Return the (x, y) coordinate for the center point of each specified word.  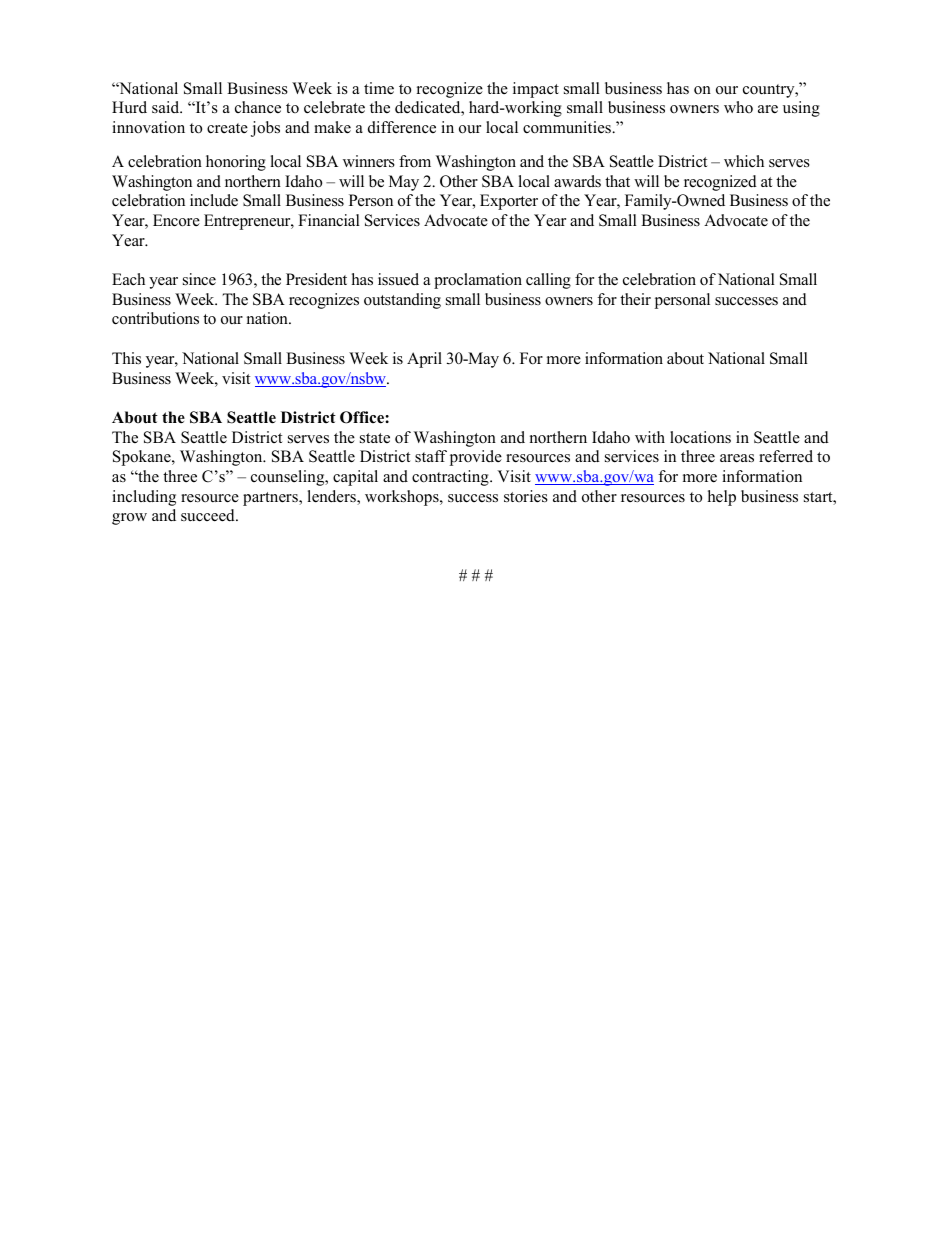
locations (700, 437)
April (424, 360)
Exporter (509, 202)
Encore (176, 220)
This (126, 358)
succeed (209, 515)
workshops (403, 498)
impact (536, 90)
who (738, 107)
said (167, 107)
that (617, 181)
